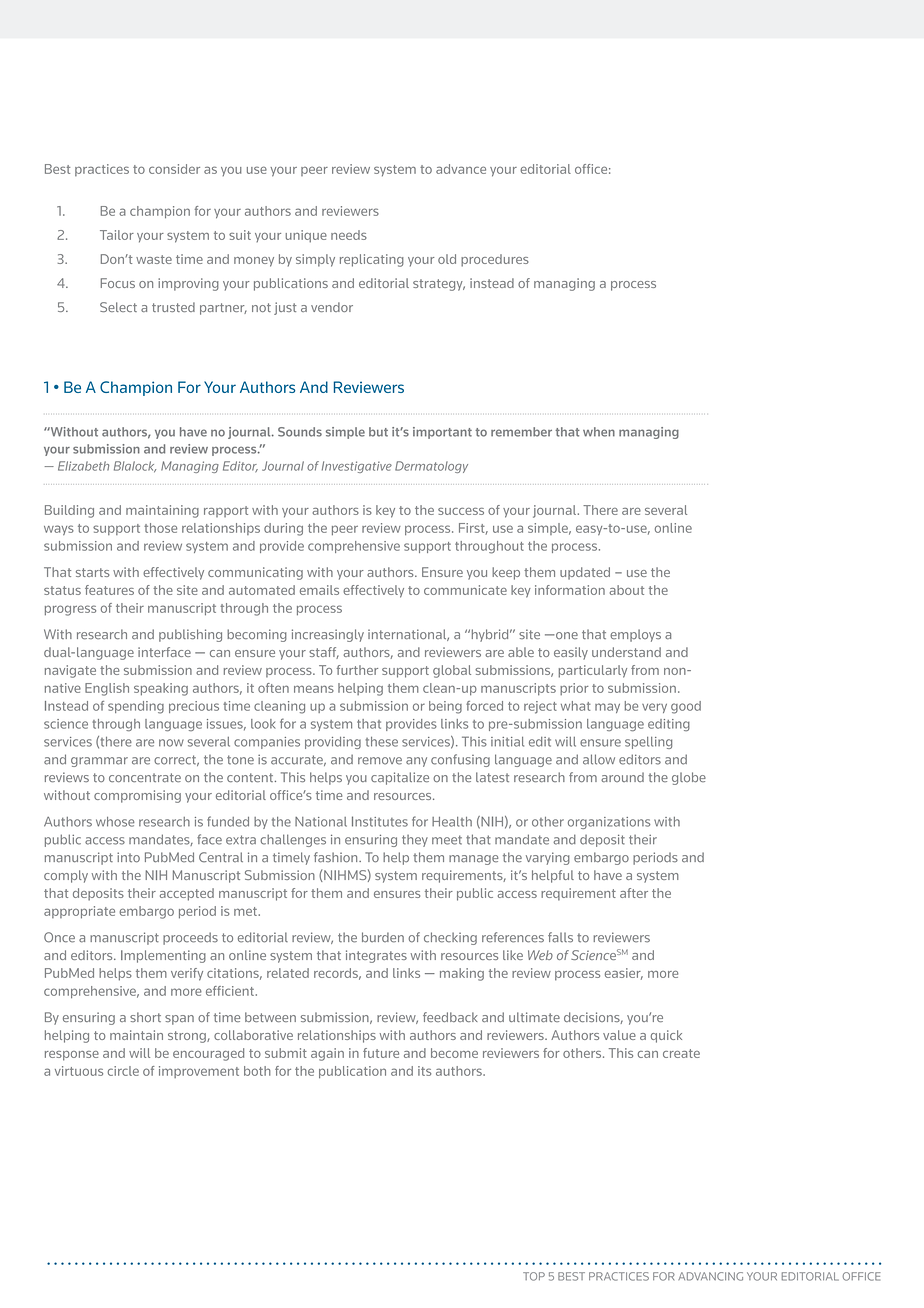  Describe the element at coordinates (382, 742) in the image. I see `these` at that location.
